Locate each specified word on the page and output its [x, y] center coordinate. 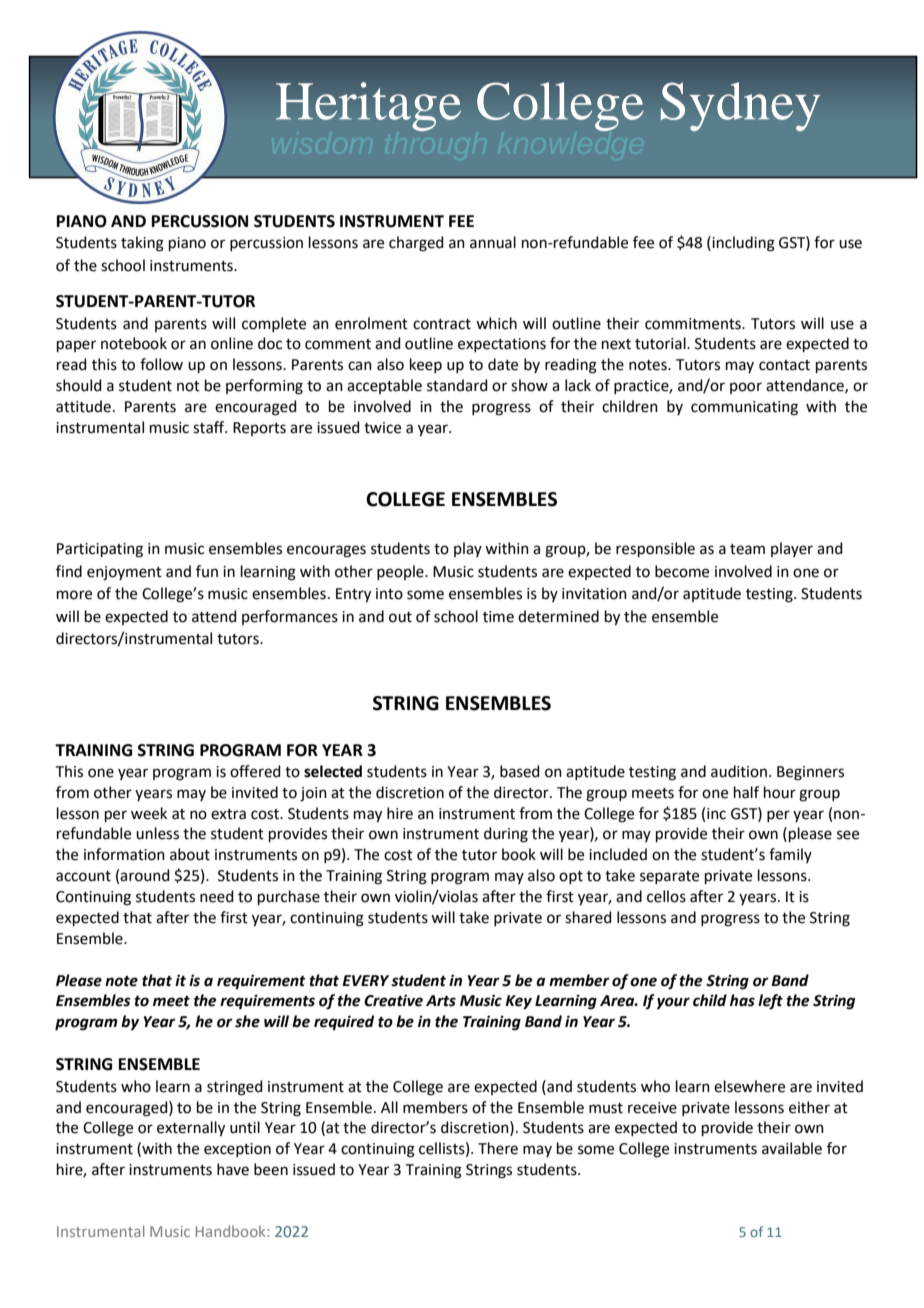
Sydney [740, 106]
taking [142, 244]
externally [191, 1129]
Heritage [368, 106]
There [498, 1148]
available [792, 1148]
